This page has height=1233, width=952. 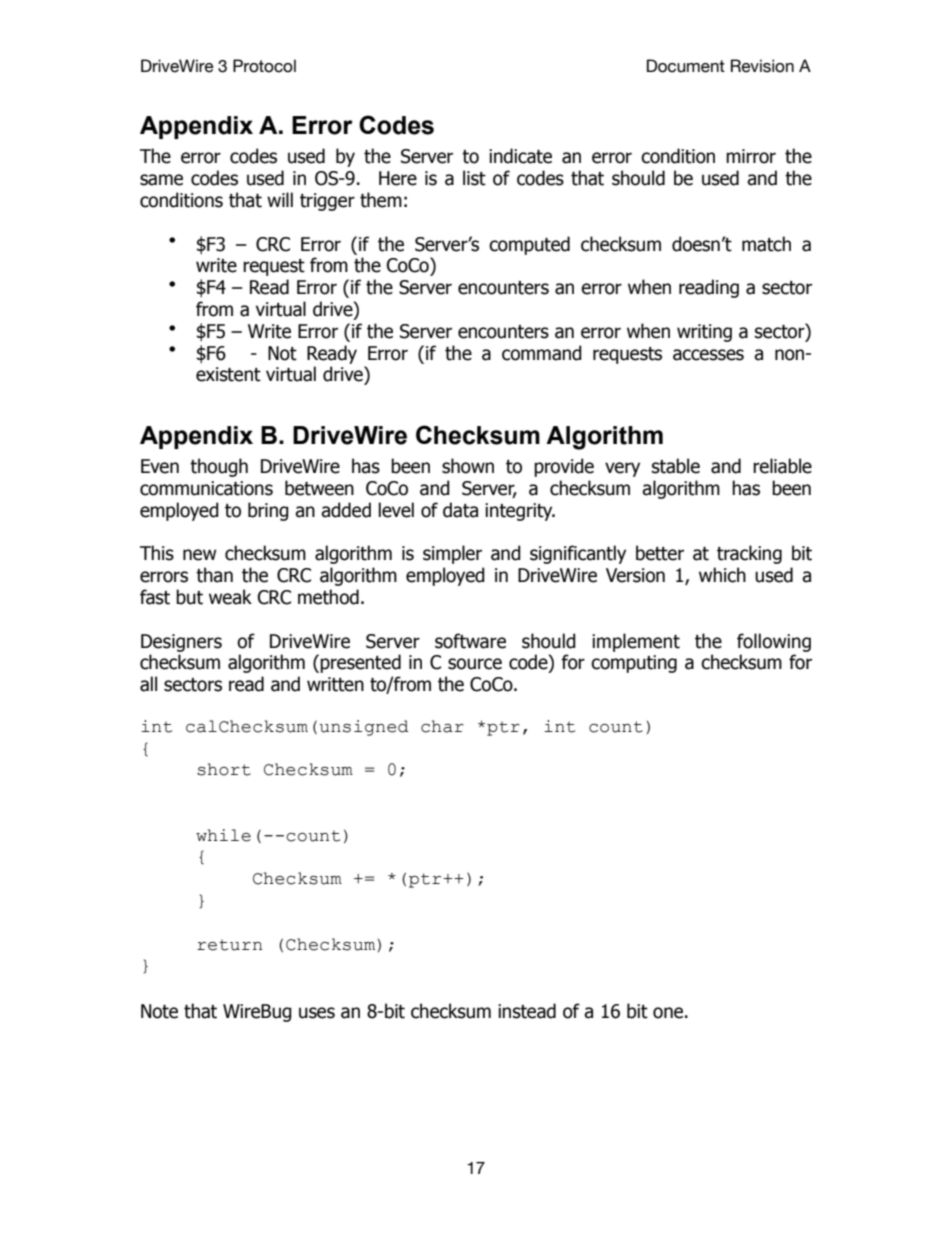 What do you see at coordinates (229, 945) in the page?
I see `return` at bounding box center [229, 945].
